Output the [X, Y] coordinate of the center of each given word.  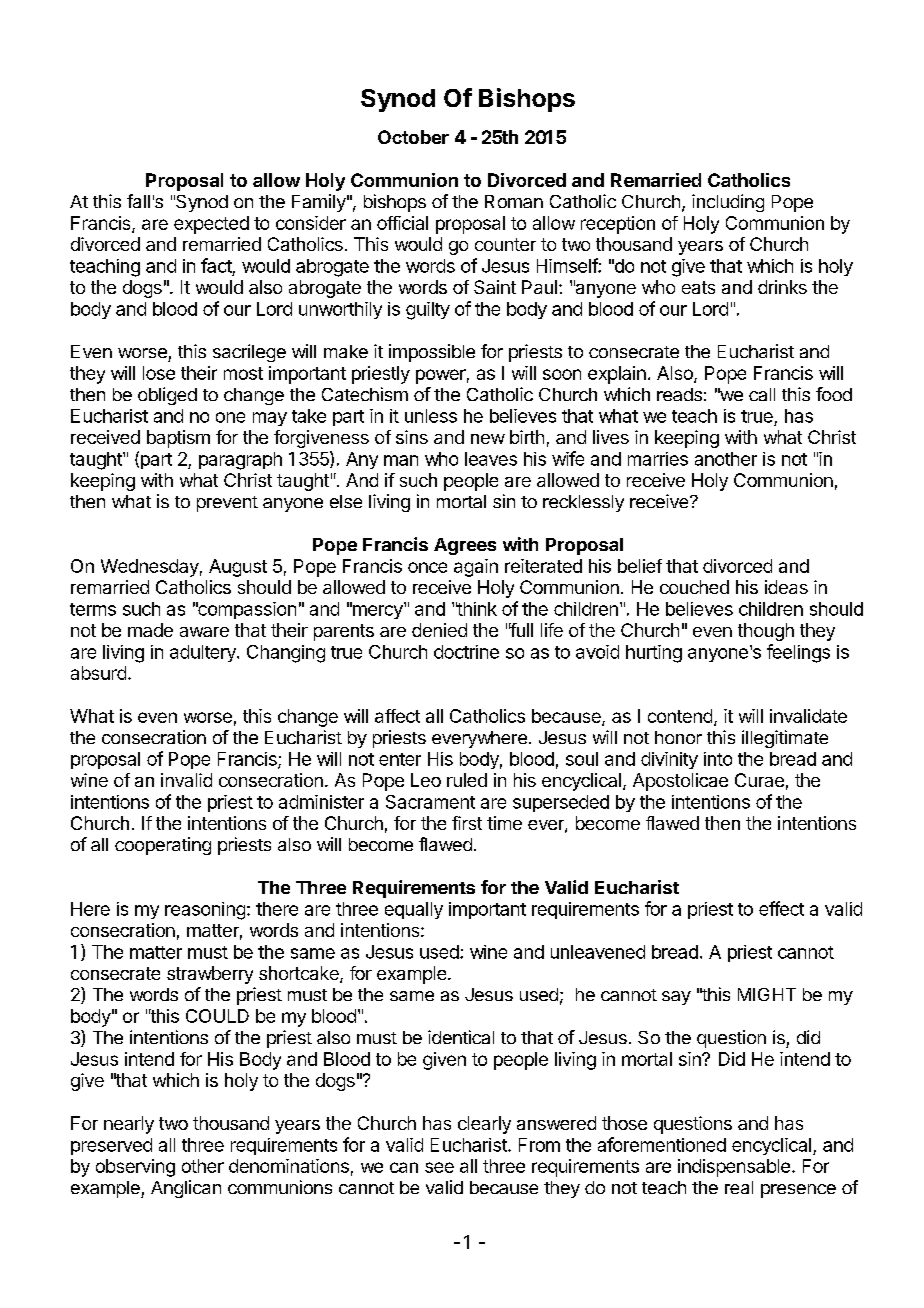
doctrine [466, 652]
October [413, 137]
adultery [204, 653]
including [728, 203]
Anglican [186, 1189]
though [766, 632]
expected [211, 225]
